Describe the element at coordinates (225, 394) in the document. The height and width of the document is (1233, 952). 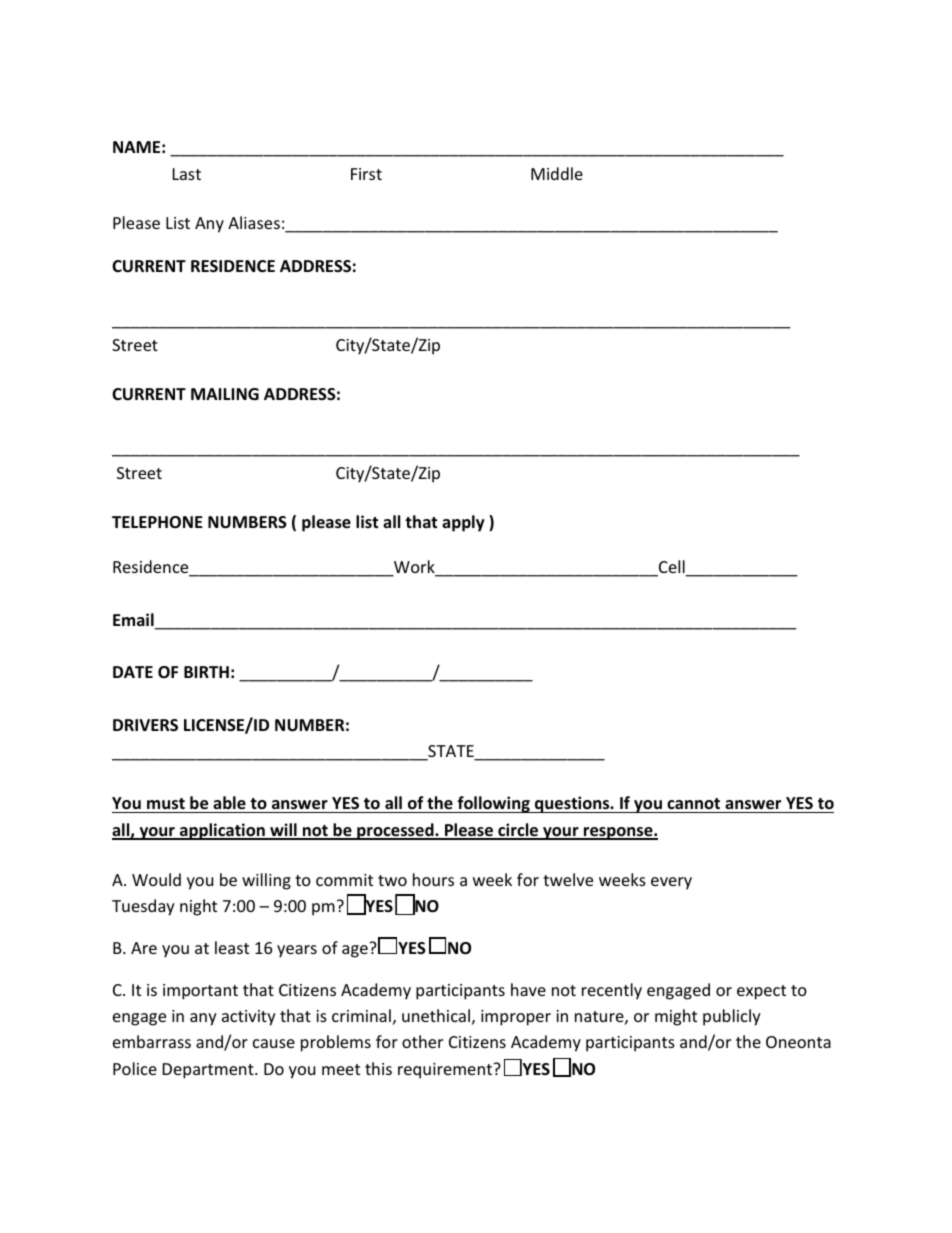
I see `MAILING` at that location.
